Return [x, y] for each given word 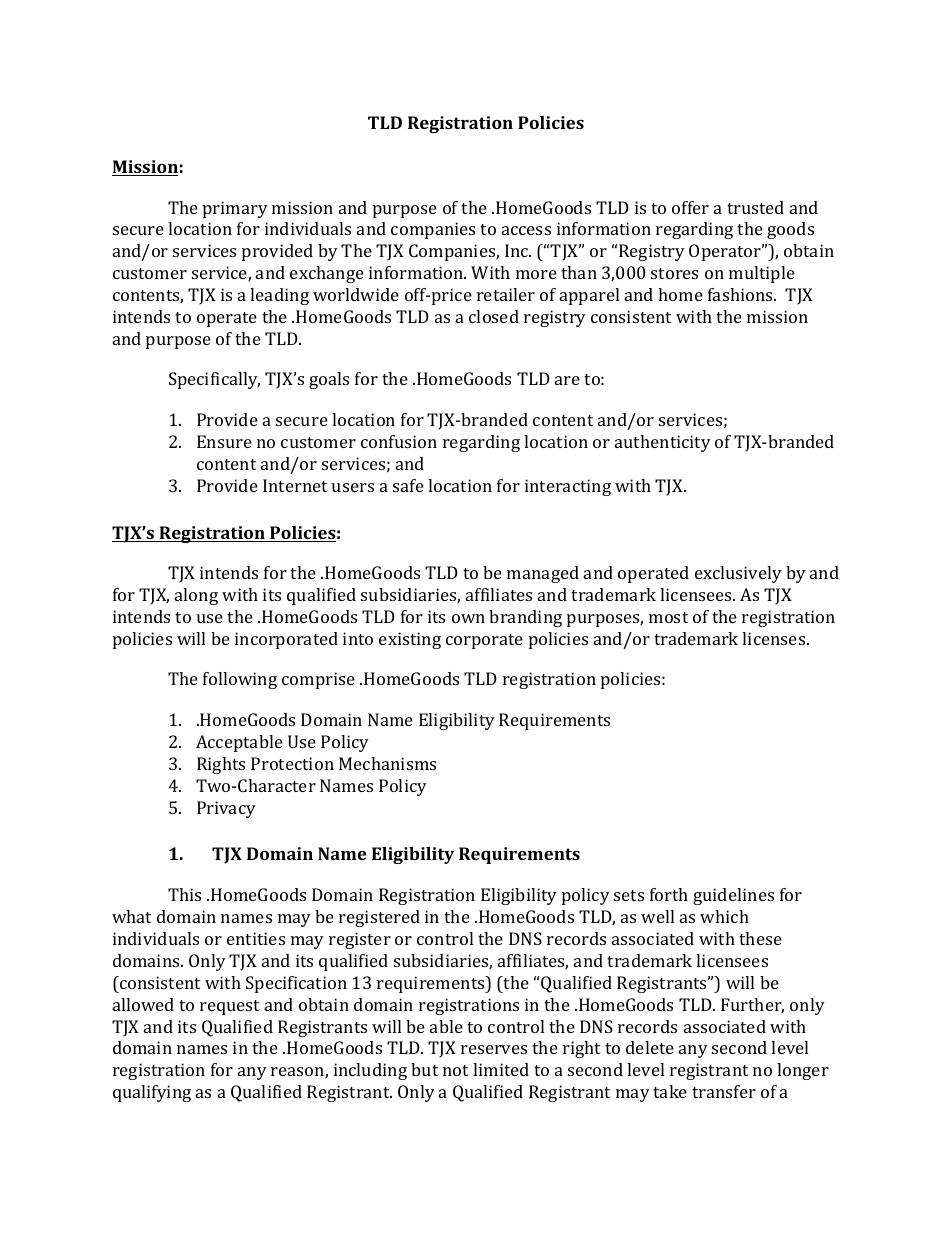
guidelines [733, 896]
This [184, 894]
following [240, 680]
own [468, 618]
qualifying [152, 1093]
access [526, 230]
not [455, 1070]
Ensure [224, 441]
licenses [775, 638]
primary [235, 209]
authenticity [663, 443]
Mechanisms [387, 763]
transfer [724, 1091]
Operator [726, 252]
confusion [399, 441]
